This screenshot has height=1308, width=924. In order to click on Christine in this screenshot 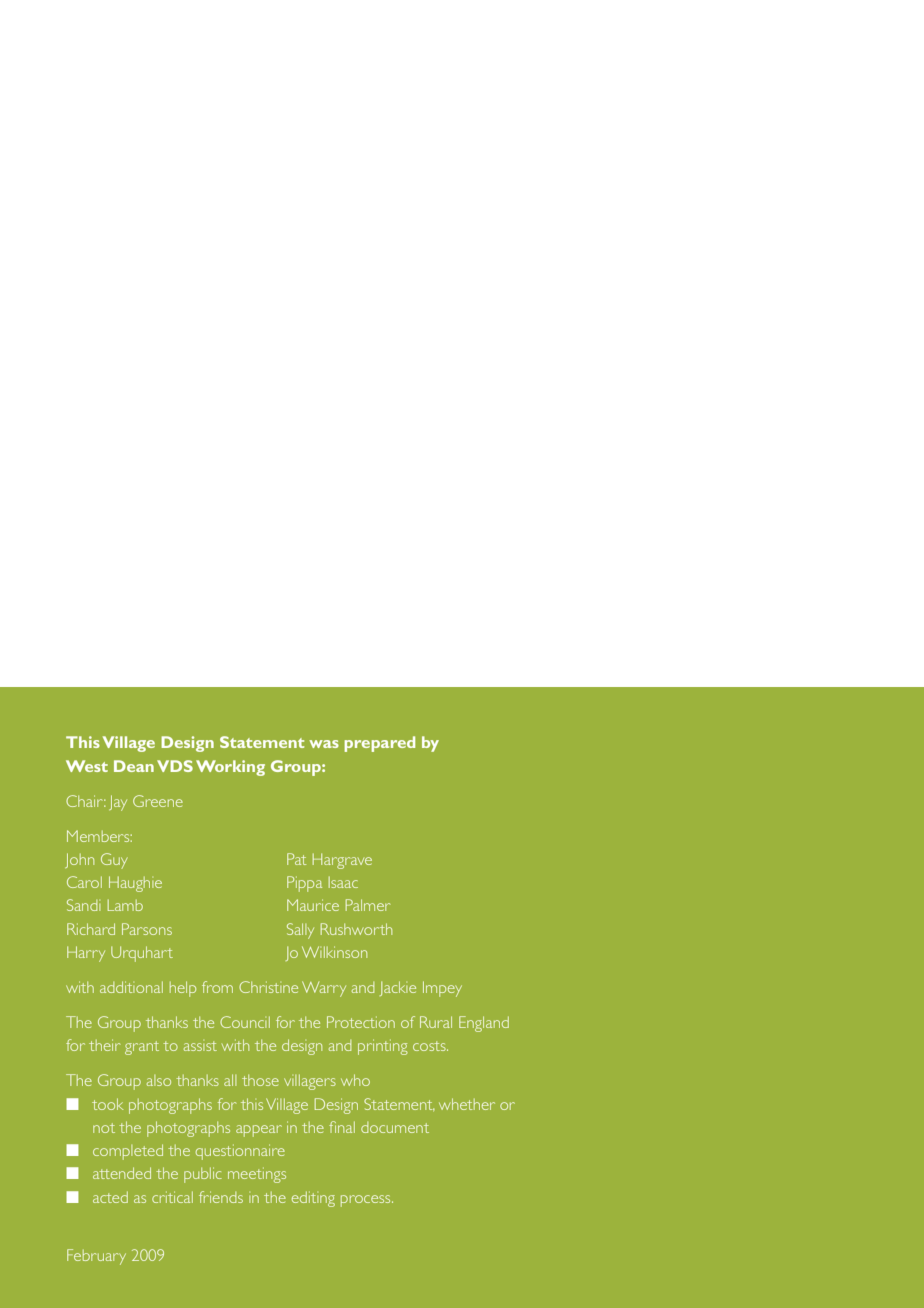, I will do `click(268, 987)`.
